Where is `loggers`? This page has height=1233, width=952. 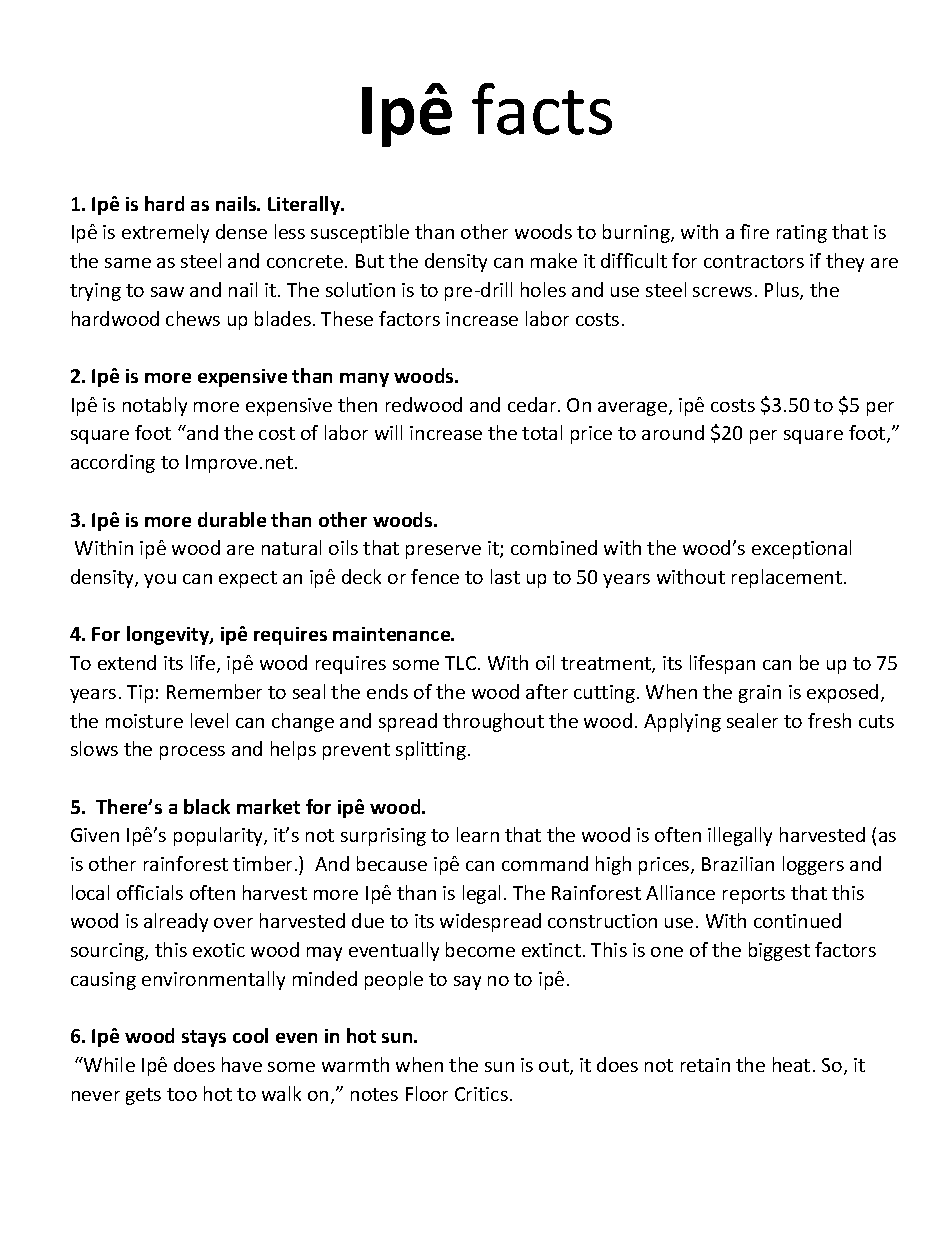 loggers is located at coordinates (813, 865).
